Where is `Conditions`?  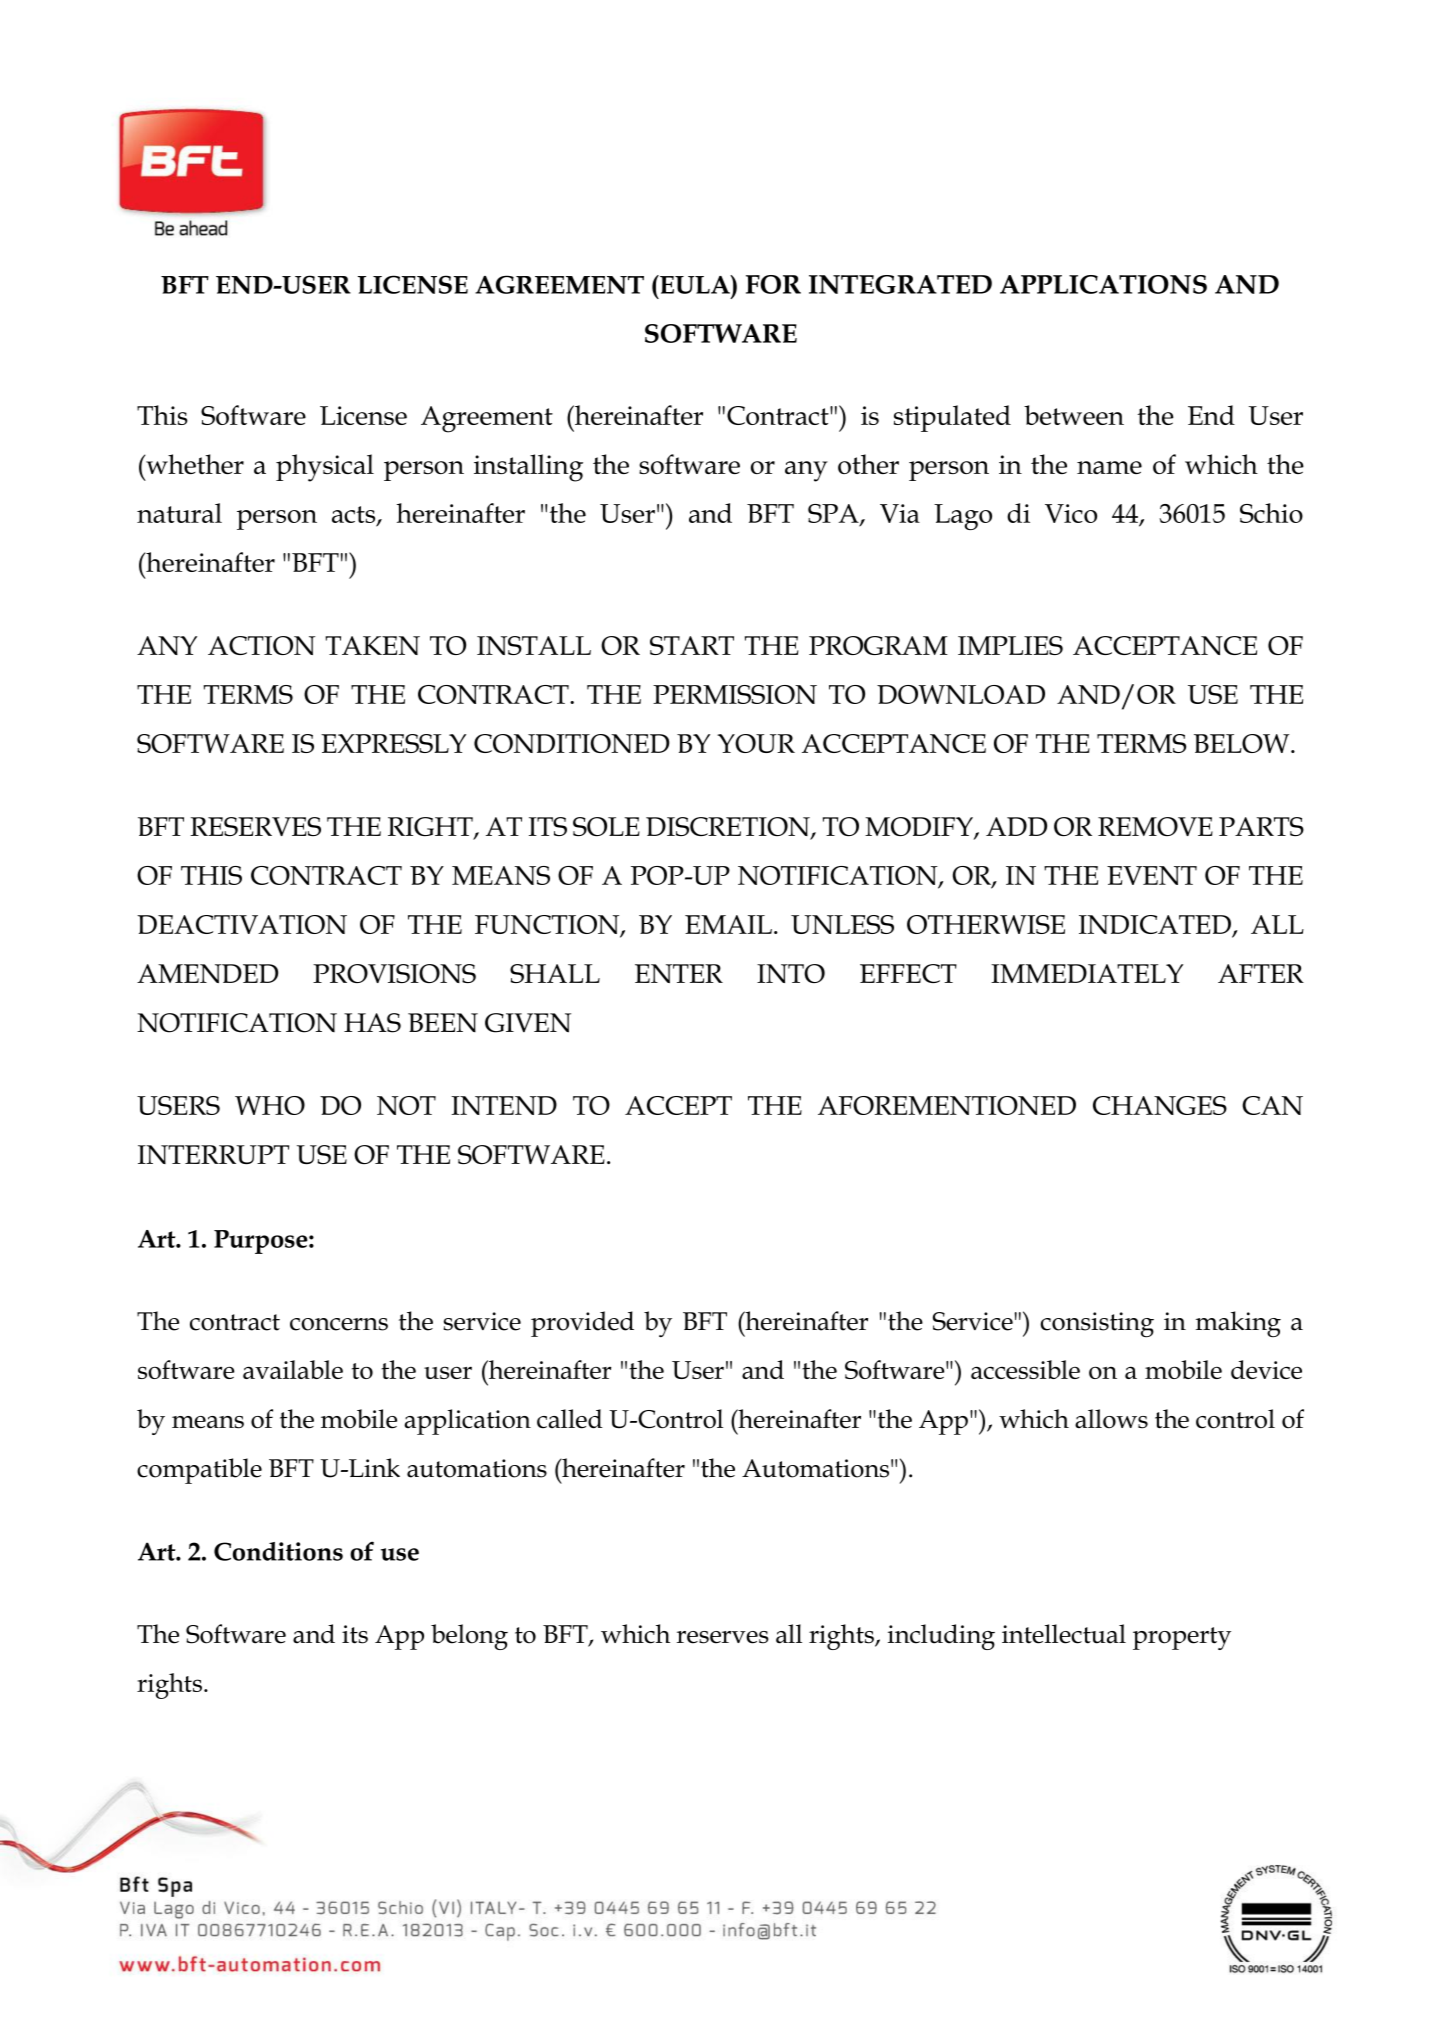 Conditions is located at coordinates (278, 1551).
